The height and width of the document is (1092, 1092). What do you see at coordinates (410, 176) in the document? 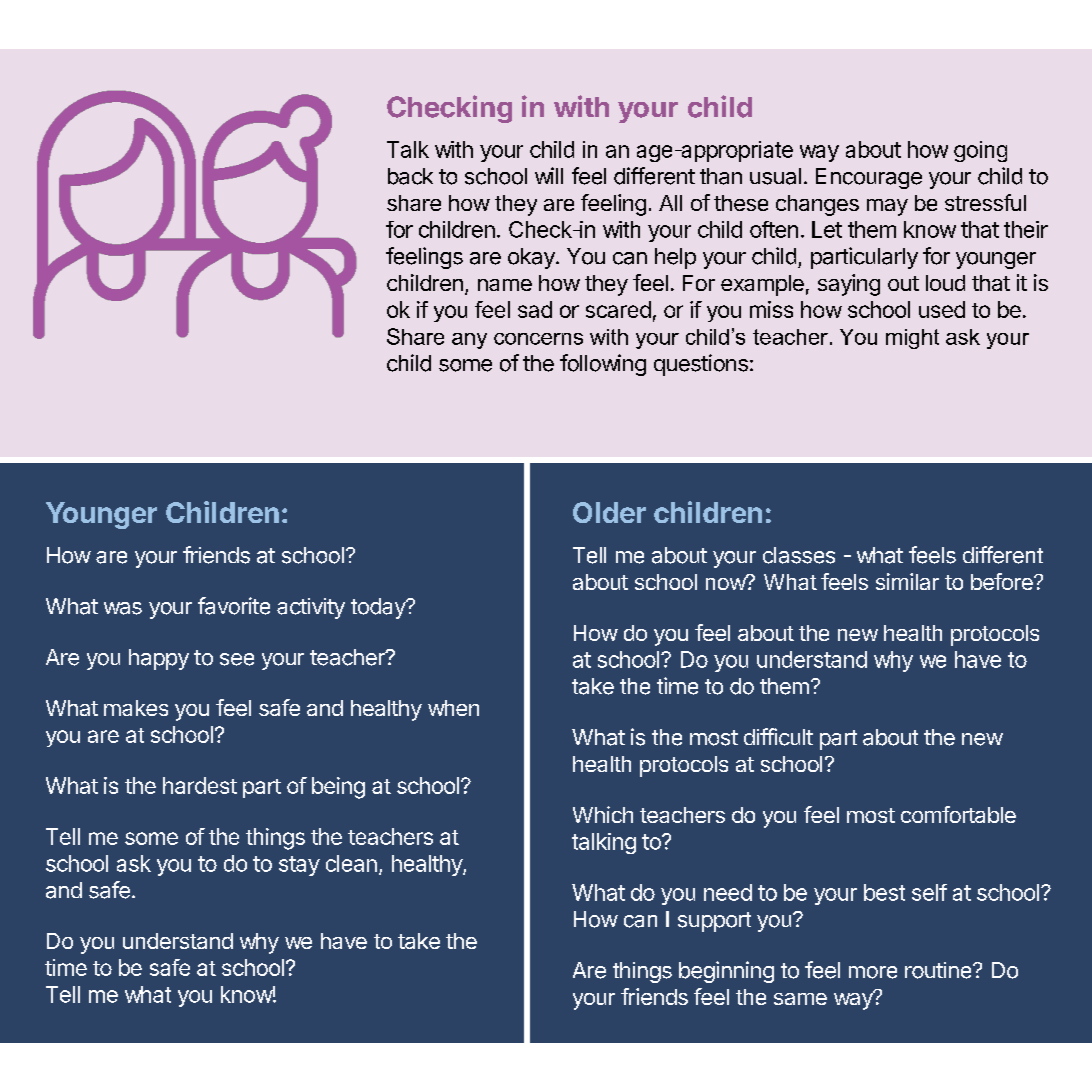
I see `back` at bounding box center [410, 176].
